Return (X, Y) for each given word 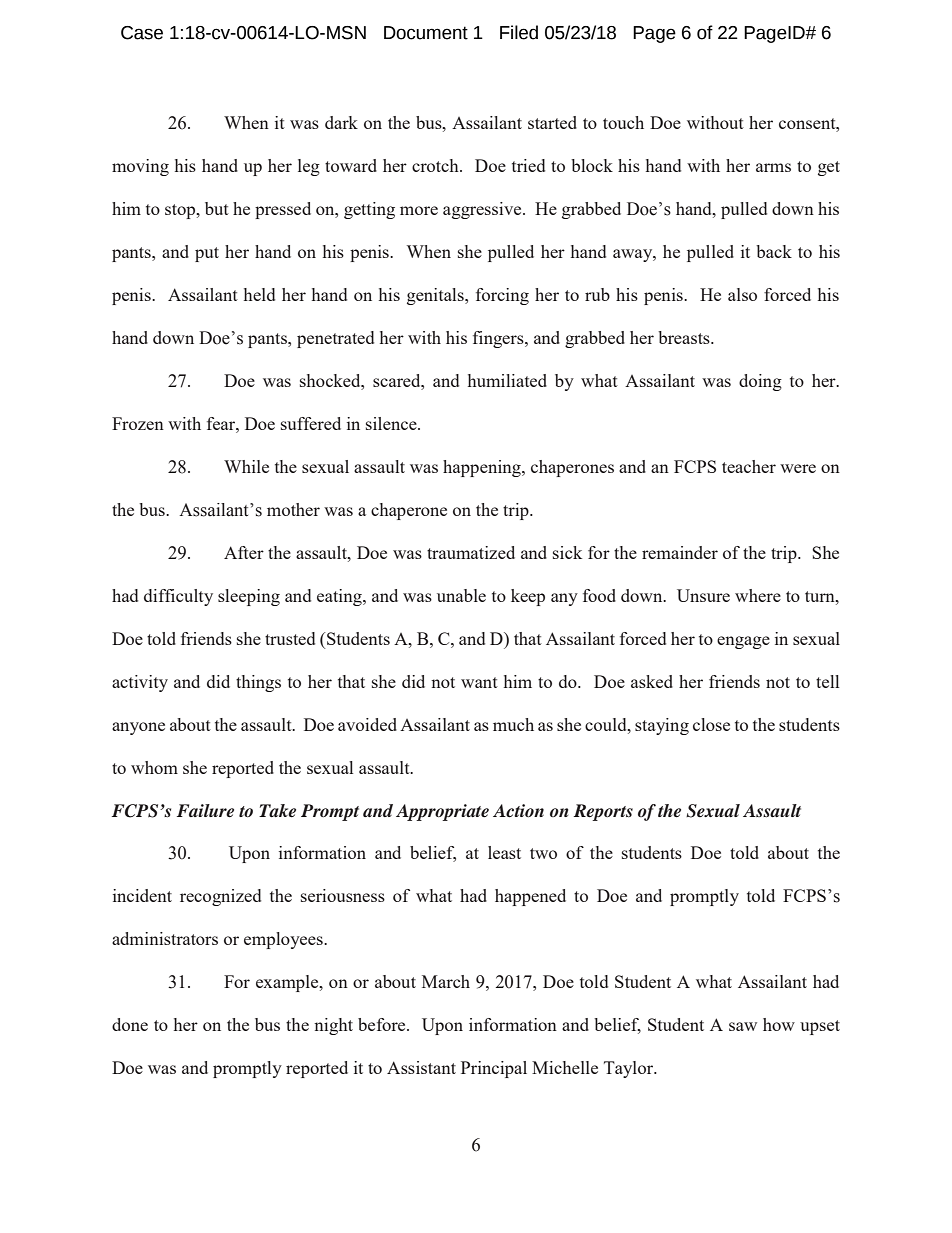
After (244, 552)
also (742, 294)
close (711, 724)
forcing (502, 296)
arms (773, 167)
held (259, 294)
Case (142, 33)
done (130, 1024)
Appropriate (442, 812)
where (758, 595)
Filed (519, 32)
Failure (205, 811)
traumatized (471, 552)
